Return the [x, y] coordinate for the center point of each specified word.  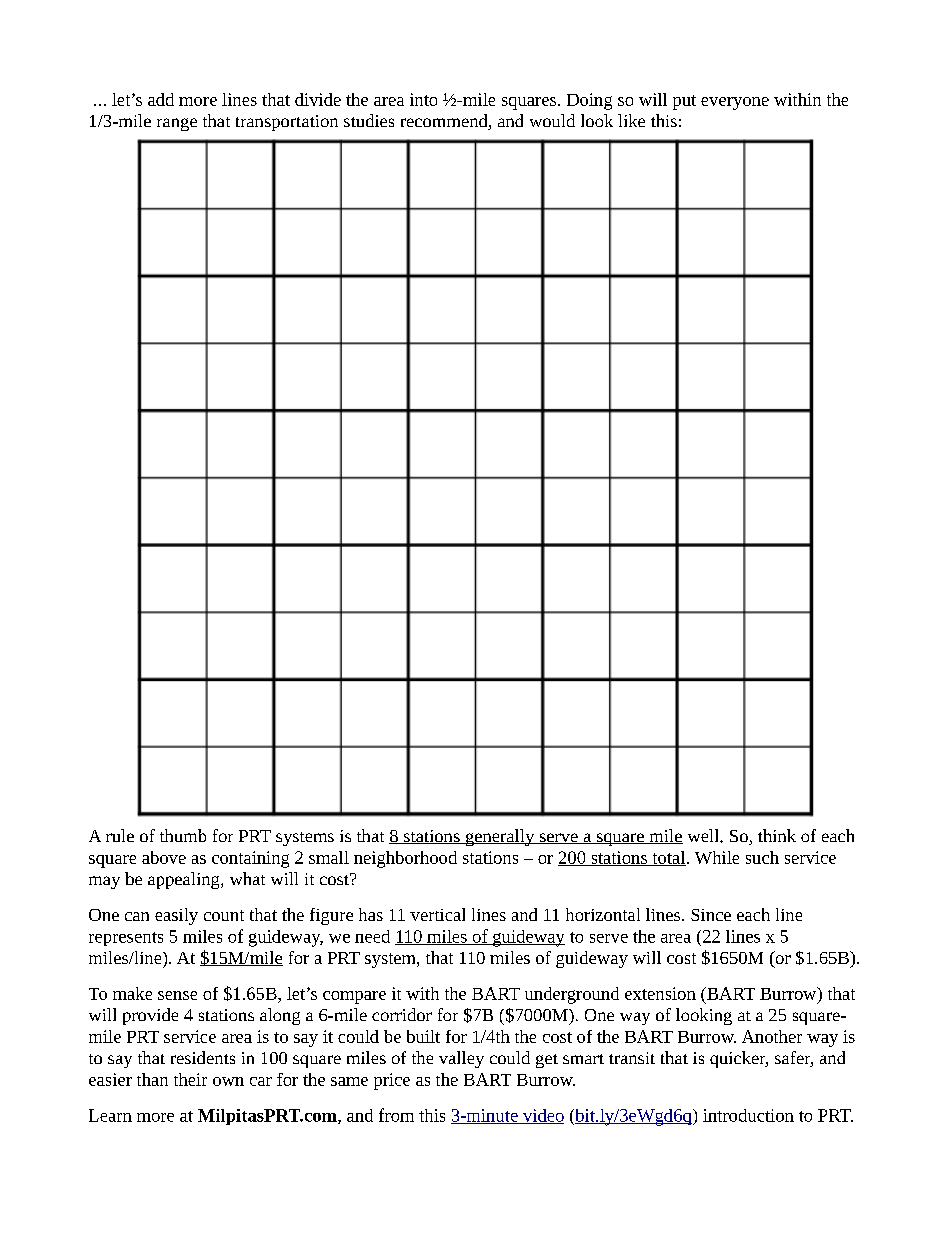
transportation [287, 123]
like [631, 120]
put [684, 102]
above [164, 857]
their [190, 1079]
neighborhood [405, 859]
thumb [183, 835]
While [717, 857]
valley [461, 1059]
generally [500, 837]
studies [369, 120]
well [704, 835]
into [423, 99]
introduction [748, 1115]
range [177, 124]
